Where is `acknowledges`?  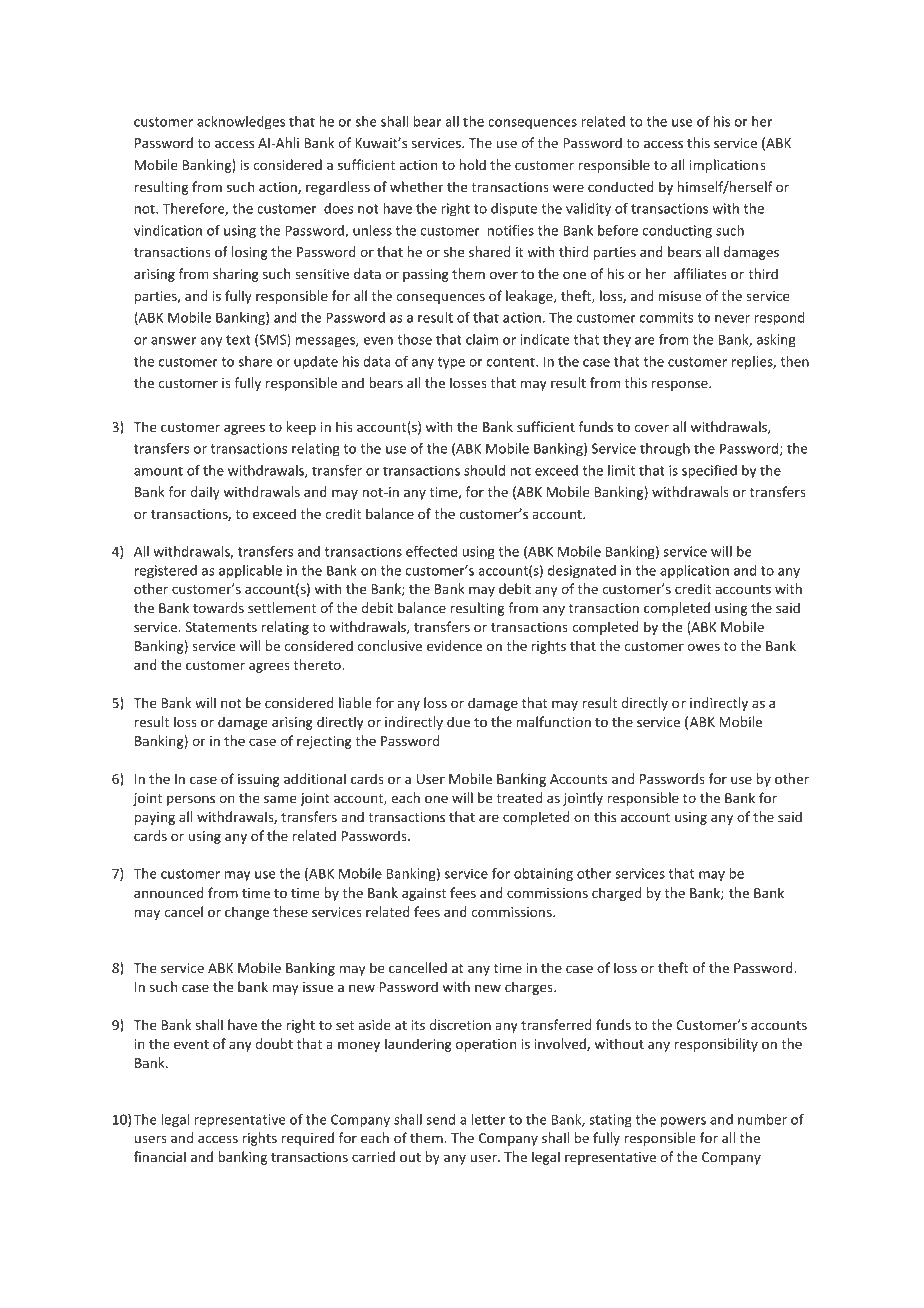 acknowledges is located at coordinates (241, 123).
